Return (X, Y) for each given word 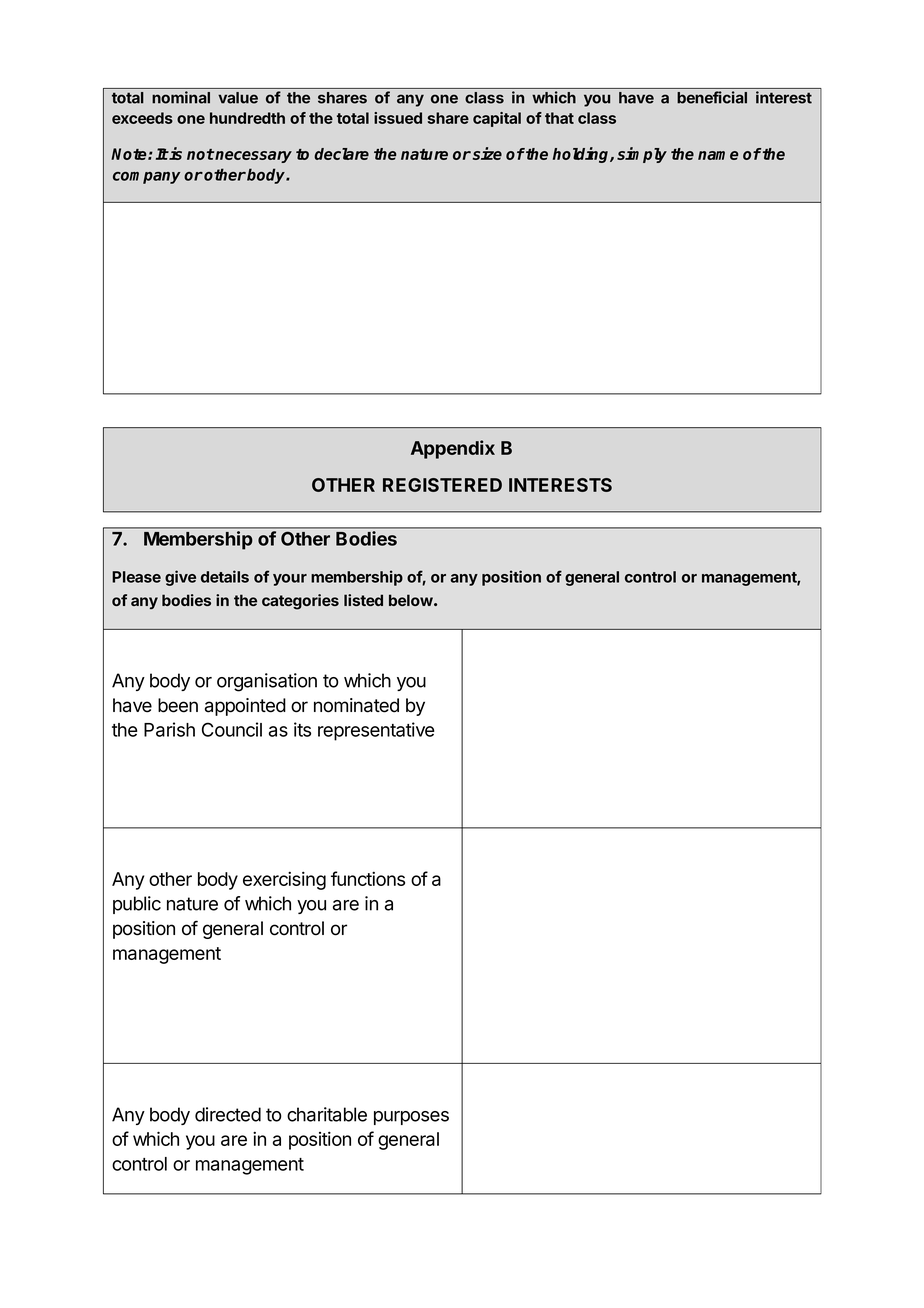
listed (363, 600)
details (225, 576)
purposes (411, 1118)
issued (398, 118)
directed (228, 1114)
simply (642, 155)
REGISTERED (442, 485)
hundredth (247, 118)
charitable (327, 1114)
